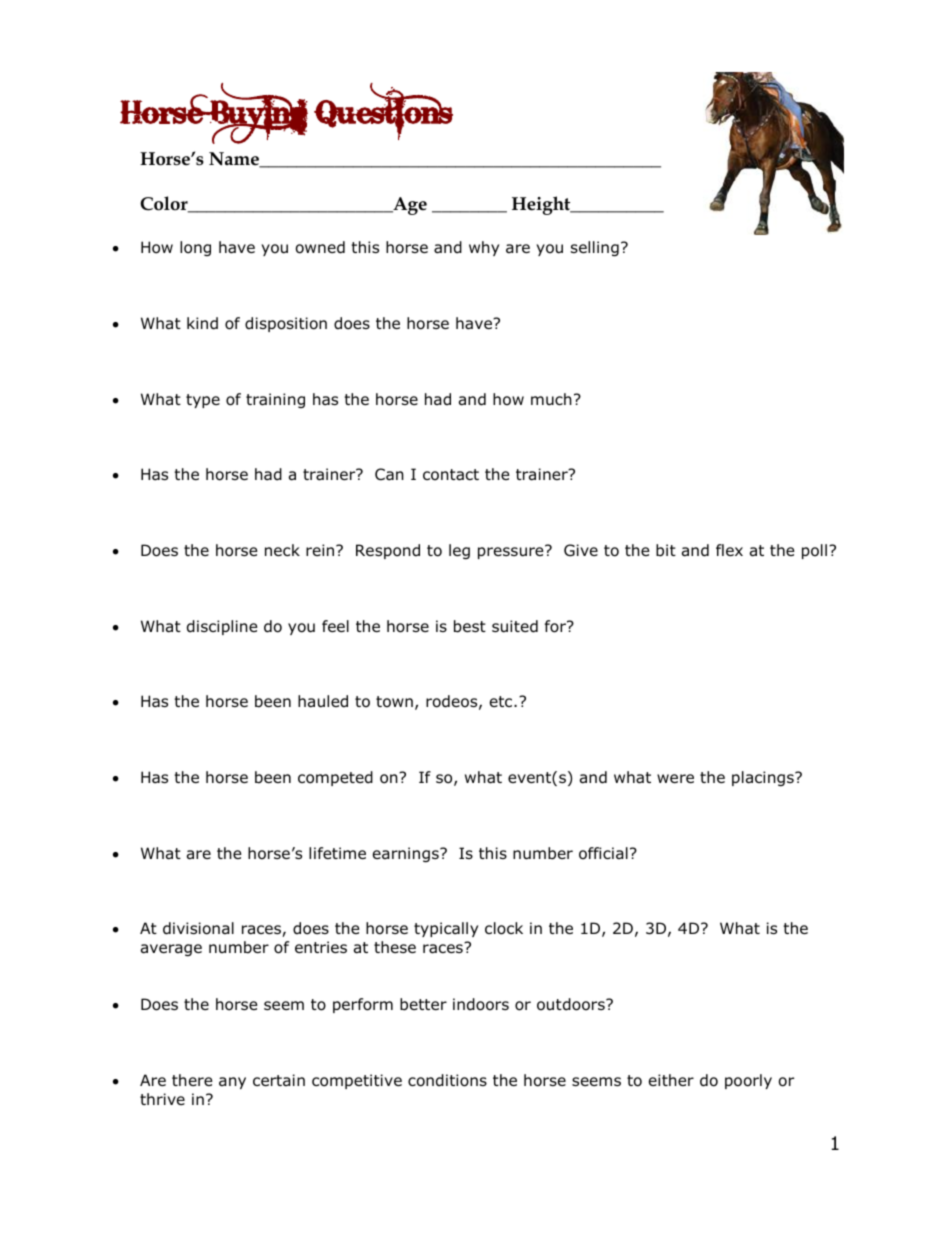 The height and width of the image is (1233, 952). What do you see at coordinates (484, 248) in the image?
I see `why` at bounding box center [484, 248].
